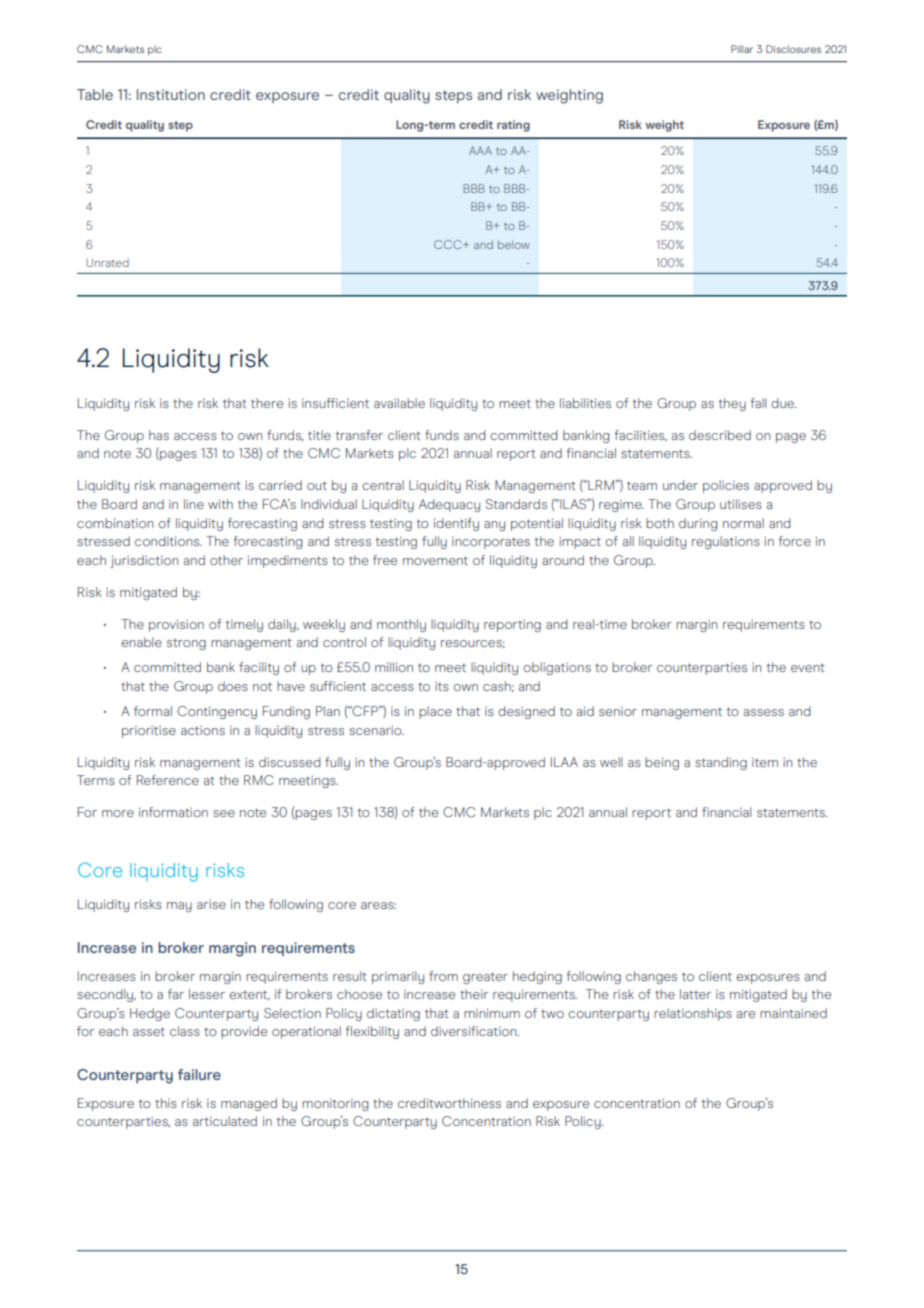 The height and width of the screenshot is (1308, 924). I want to click on regulations, so click(726, 542).
